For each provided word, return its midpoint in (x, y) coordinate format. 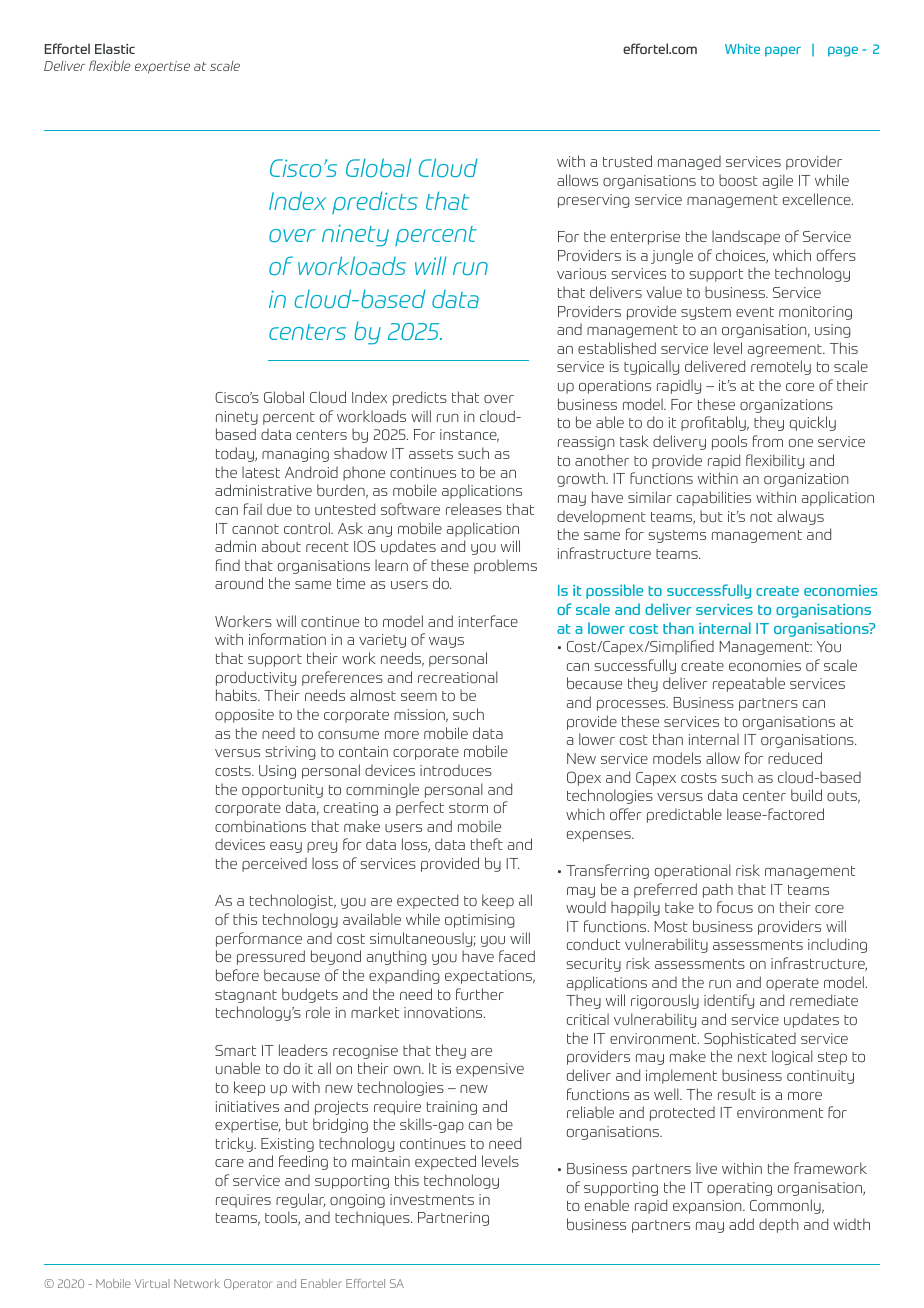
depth (779, 1225)
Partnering (453, 1219)
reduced (795, 758)
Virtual (152, 1283)
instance (469, 435)
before (237, 975)
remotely (781, 367)
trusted (627, 161)
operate (792, 984)
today (236, 454)
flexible (110, 65)
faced (517, 956)
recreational (458, 677)
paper (783, 51)
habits (237, 695)
